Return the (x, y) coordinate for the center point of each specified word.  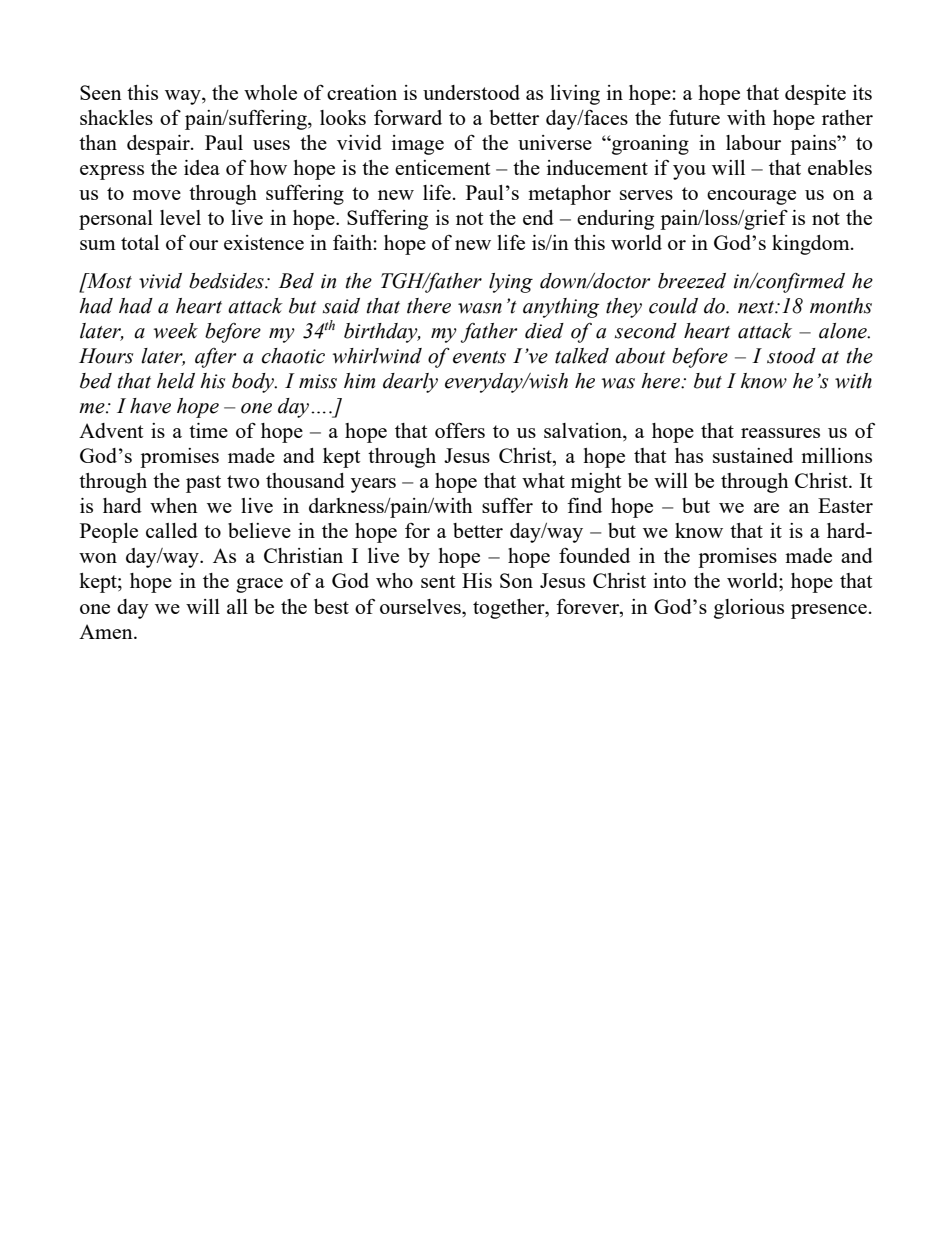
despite (815, 95)
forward (408, 117)
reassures (780, 433)
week (175, 331)
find (584, 505)
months (841, 306)
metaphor (569, 195)
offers (460, 430)
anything (561, 308)
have (150, 406)
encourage (751, 197)
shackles (116, 117)
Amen (107, 631)
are (766, 508)
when (174, 505)
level (180, 217)
